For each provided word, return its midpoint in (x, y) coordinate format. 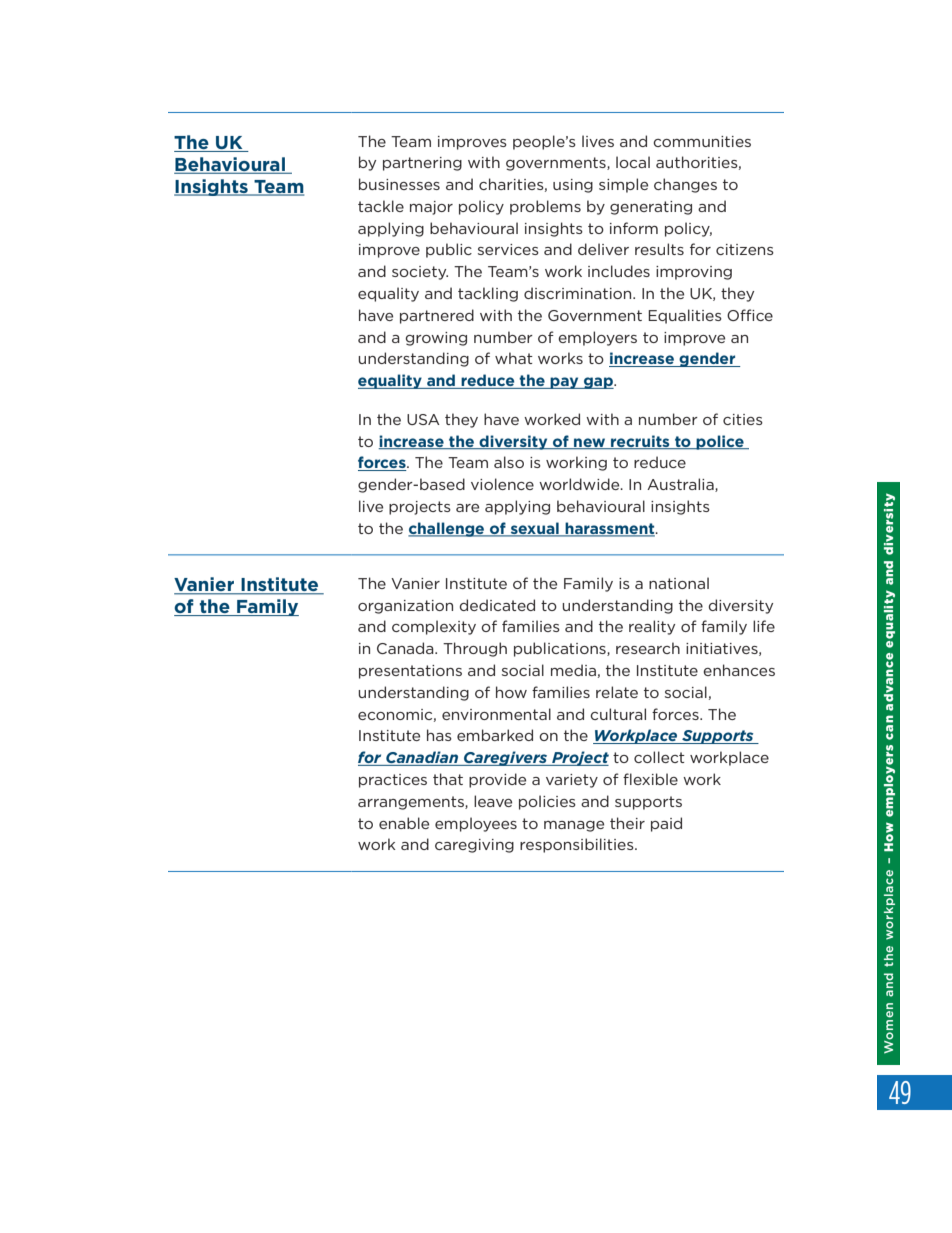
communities (702, 141)
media (573, 670)
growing (436, 339)
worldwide (580, 484)
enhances (739, 670)
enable (404, 823)
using (573, 186)
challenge (447, 529)
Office (750, 315)
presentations (410, 672)
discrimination (579, 293)
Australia (681, 485)
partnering (422, 164)
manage (574, 826)
